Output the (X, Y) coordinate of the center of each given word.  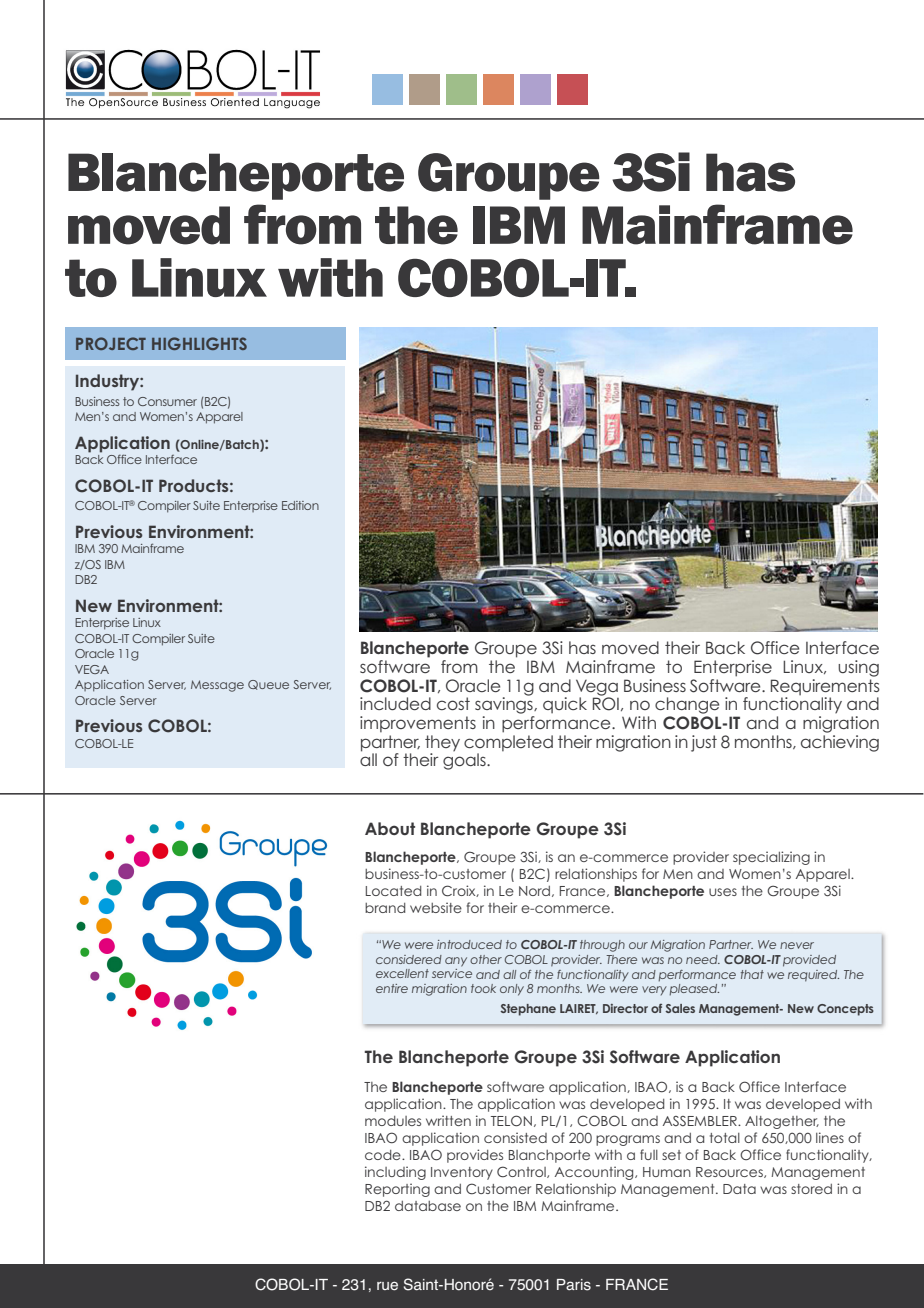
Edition (300, 505)
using (858, 668)
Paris (574, 1285)
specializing (771, 858)
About (390, 828)
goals (465, 761)
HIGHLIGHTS (199, 343)
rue (387, 1286)
